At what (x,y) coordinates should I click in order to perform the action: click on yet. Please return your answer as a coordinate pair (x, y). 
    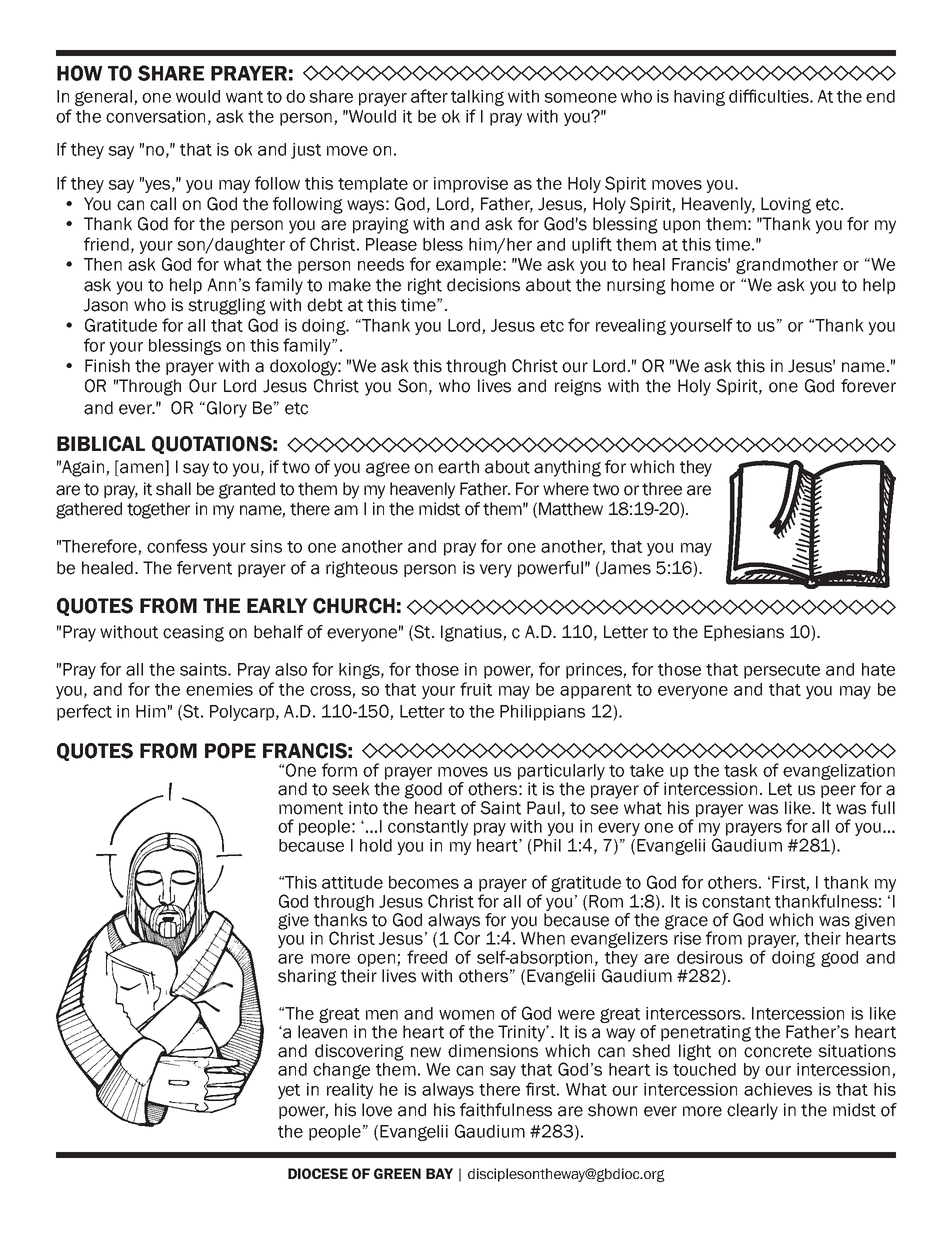
    Looking at the image, I should click on (289, 1091).
